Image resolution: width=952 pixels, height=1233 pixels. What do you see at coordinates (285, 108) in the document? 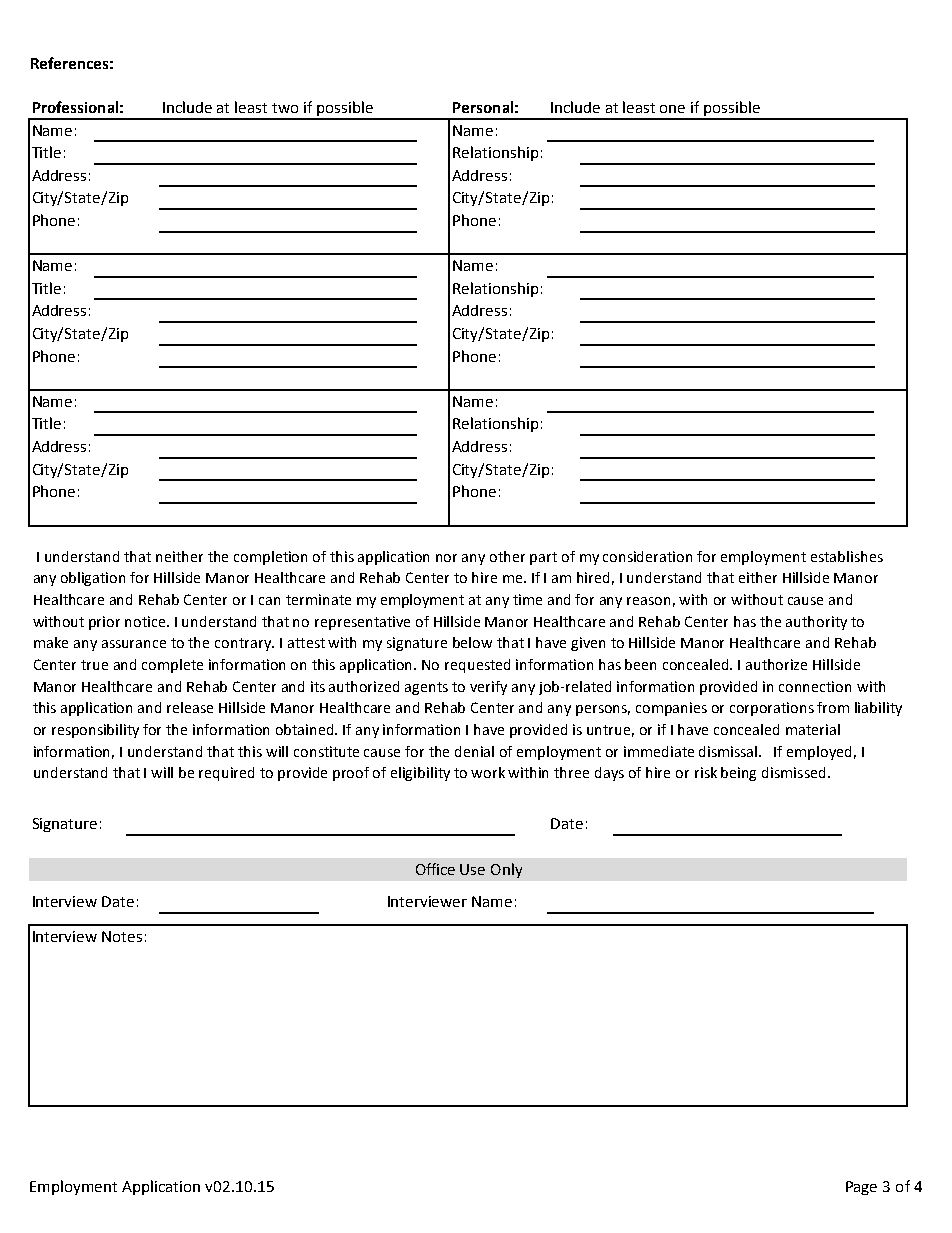
I see `two` at bounding box center [285, 108].
